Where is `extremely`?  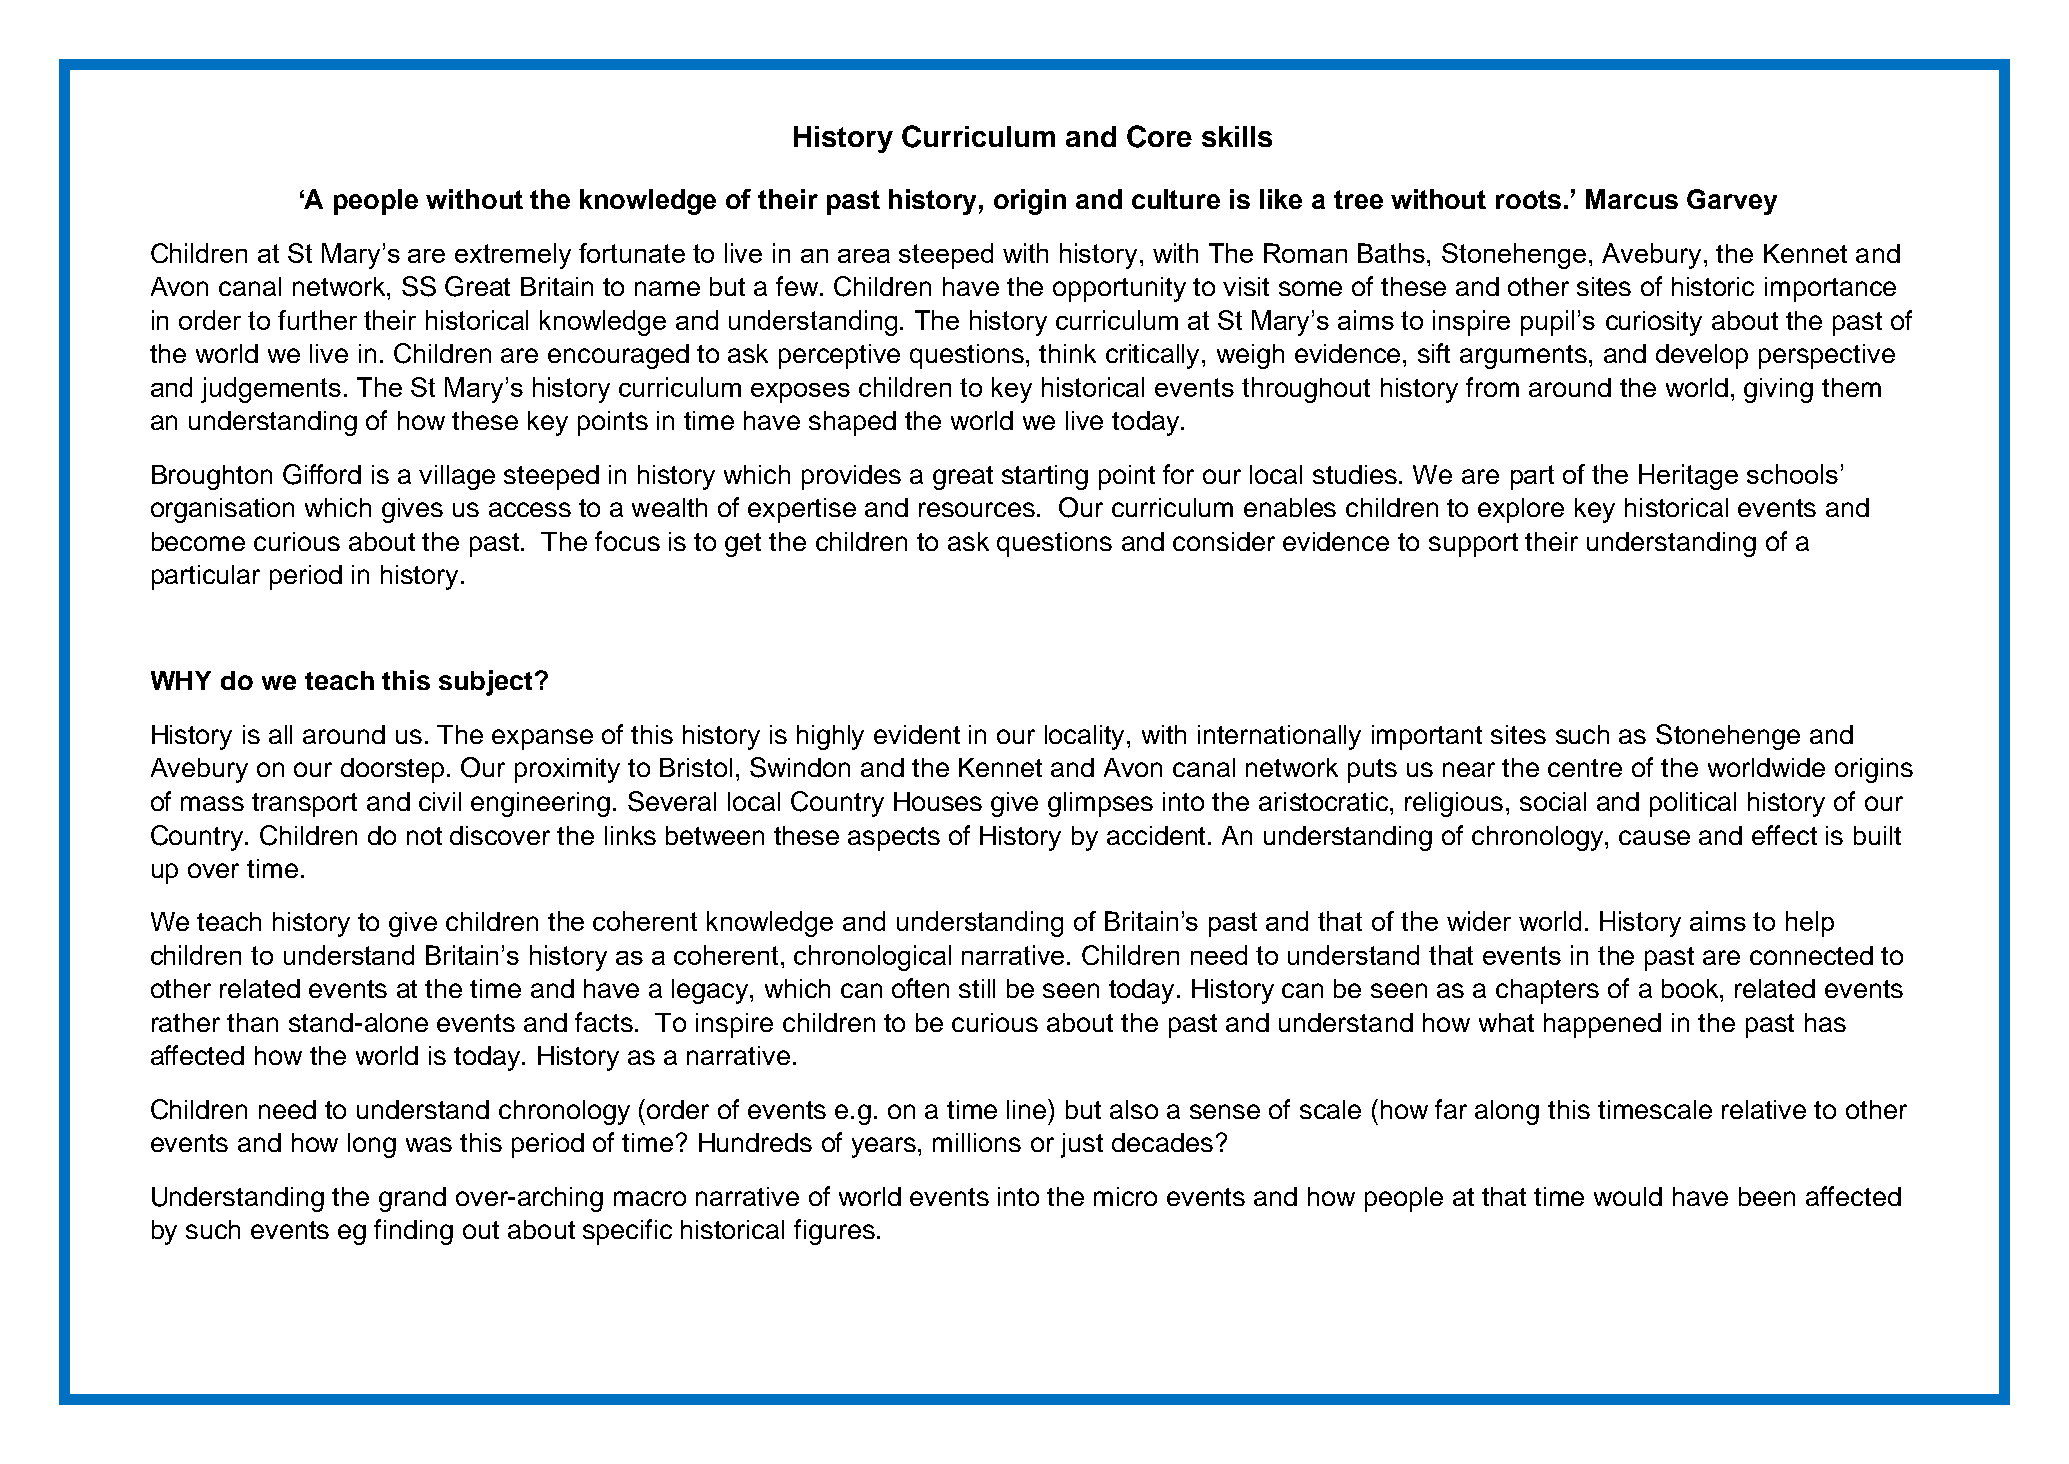 extremely is located at coordinates (513, 256).
